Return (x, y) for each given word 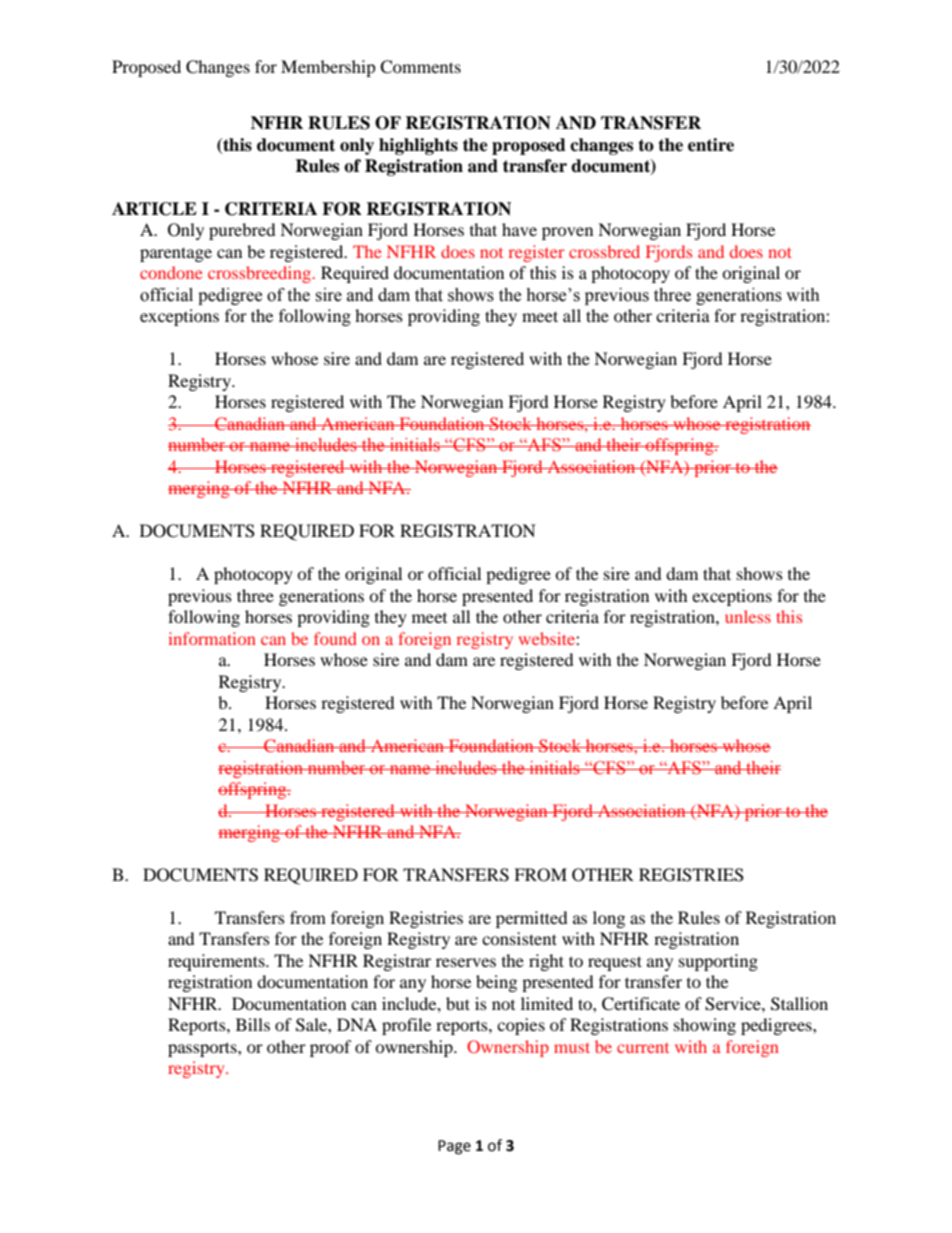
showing (705, 1026)
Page (454, 1147)
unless (748, 616)
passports (203, 1049)
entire (711, 145)
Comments (420, 67)
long (609, 919)
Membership (328, 68)
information (212, 638)
